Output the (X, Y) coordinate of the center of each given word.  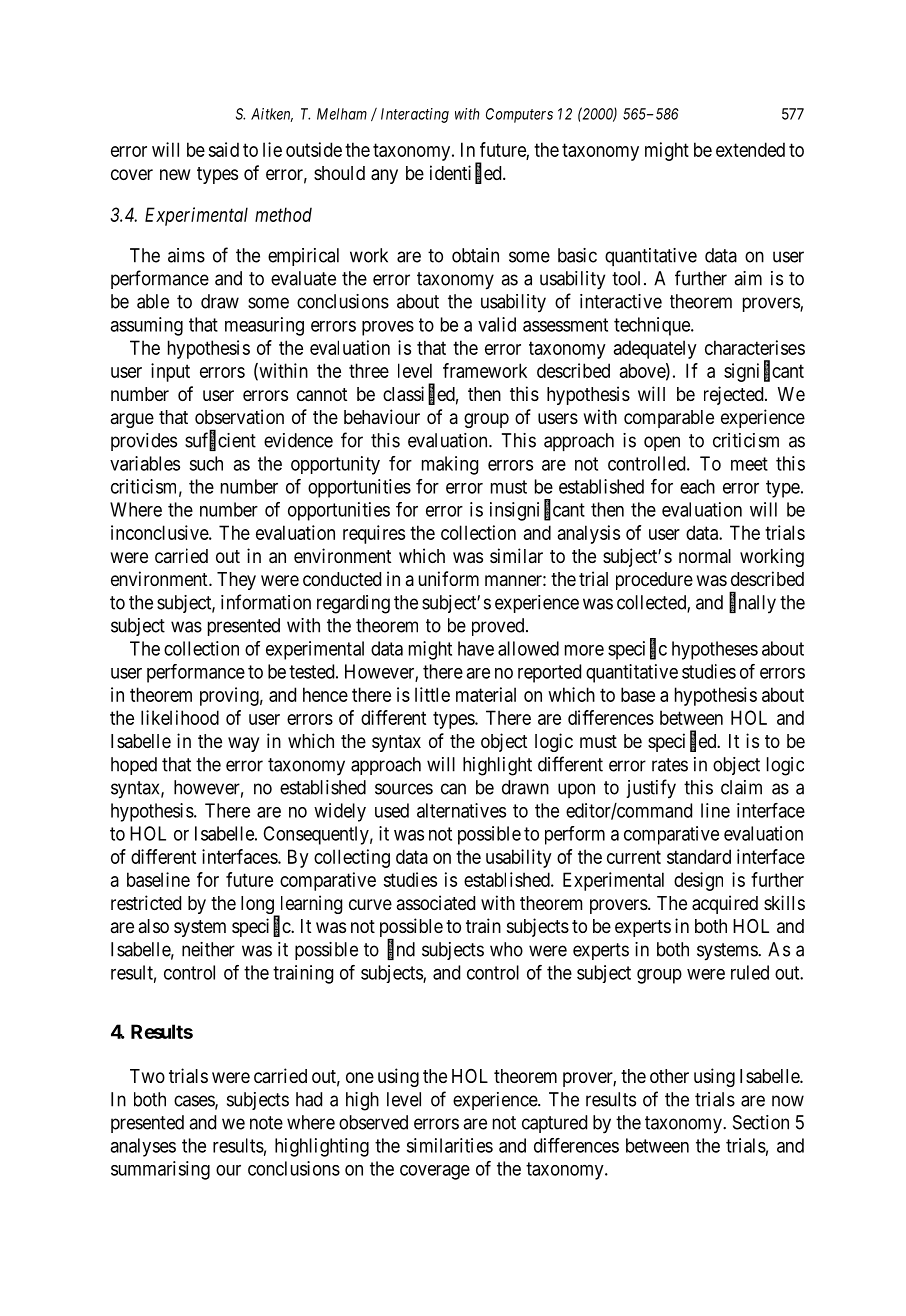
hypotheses (715, 650)
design (698, 881)
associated (436, 903)
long (258, 906)
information (266, 602)
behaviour (382, 416)
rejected (735, 395)
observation (239, 416)
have (476, 648)
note (266, 1123)
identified (467, 173)
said (224, 149)
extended (750, 149)
